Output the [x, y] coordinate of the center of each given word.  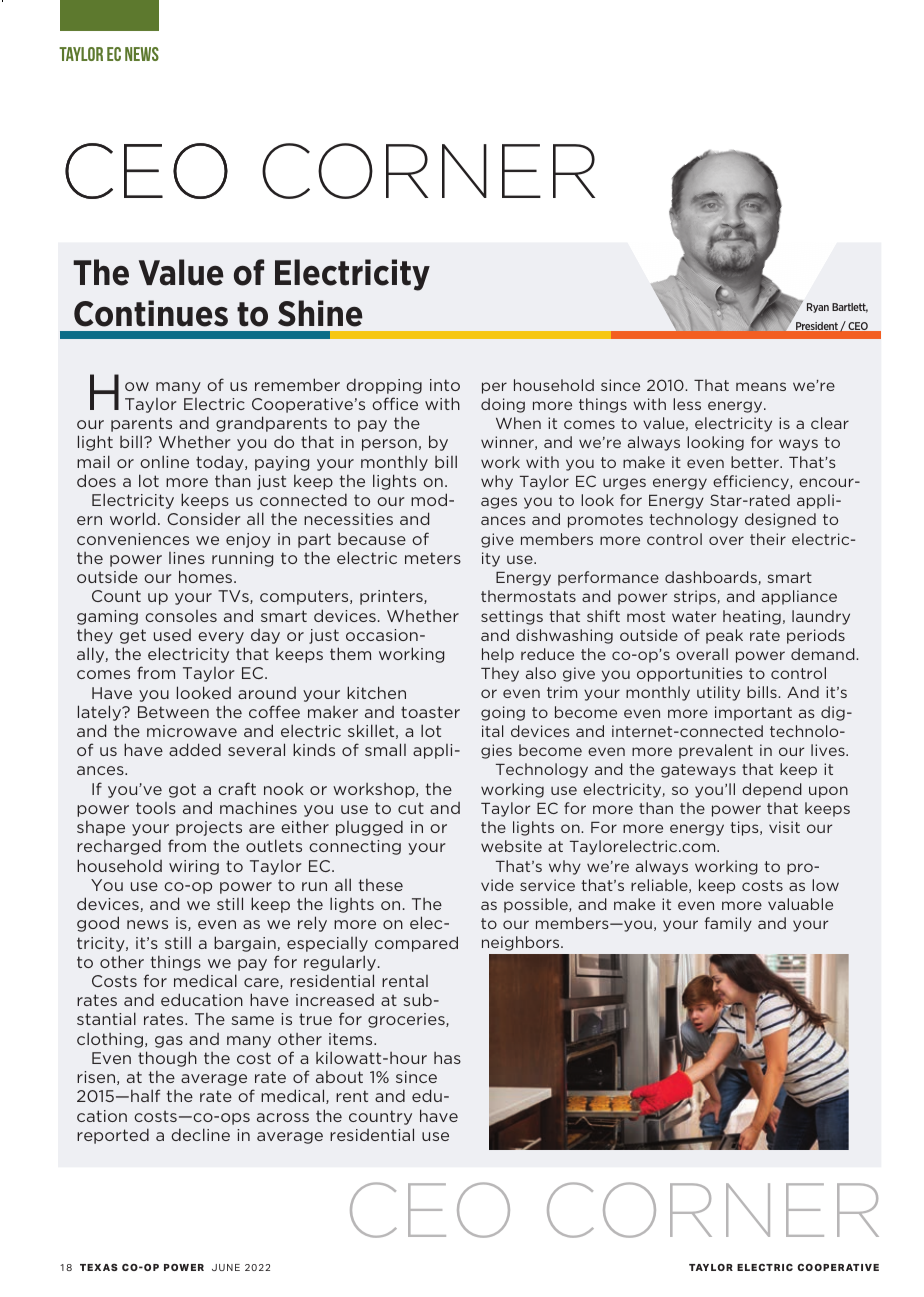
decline [200, 1134]
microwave [192, 731]
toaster [430, 712]
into [445, 385]
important [753, 713]
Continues [151, 313]
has [447, 1058]
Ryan [818, 308]
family [728, 924]
